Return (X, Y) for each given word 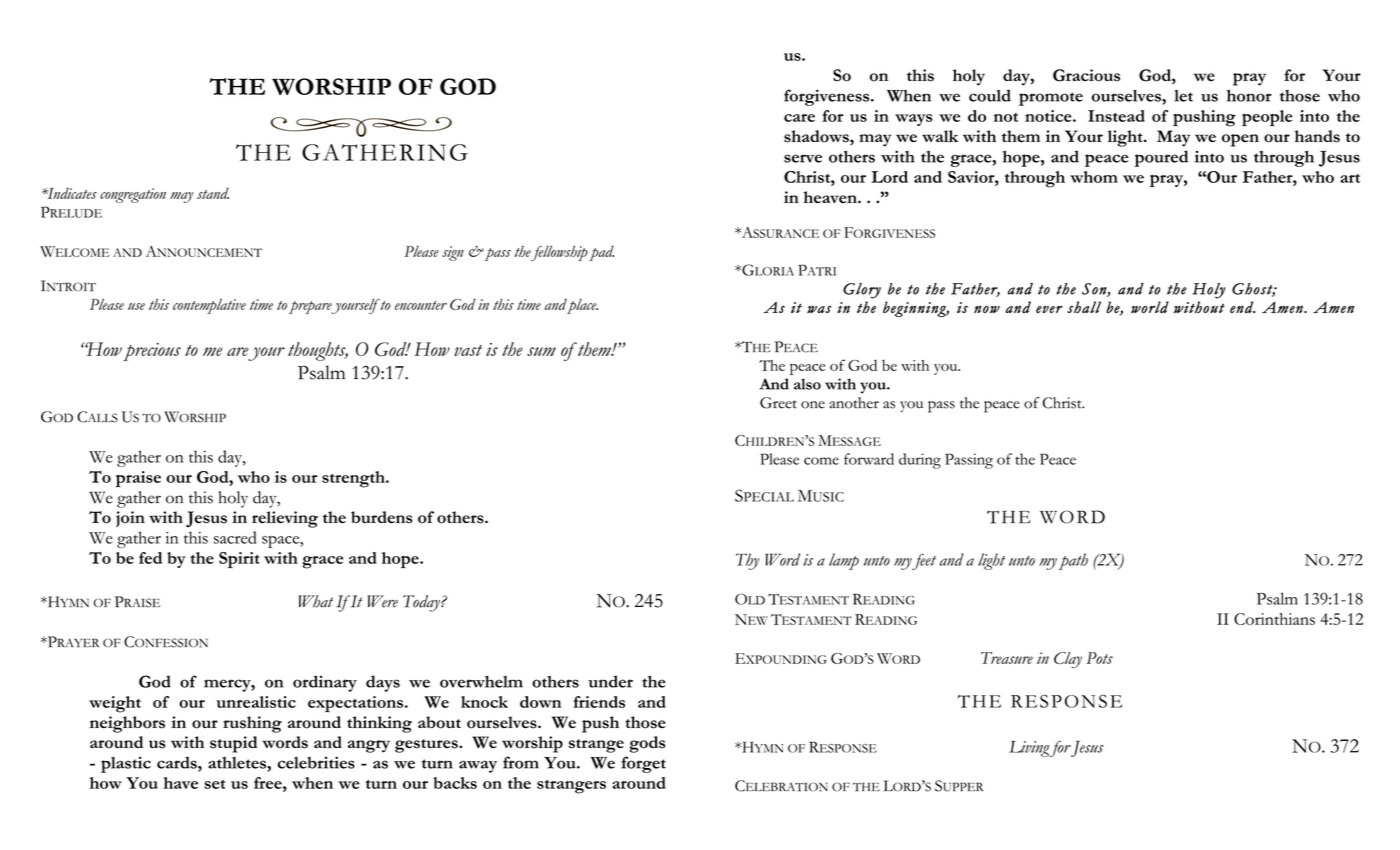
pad (601, 253)
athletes (238, 763)
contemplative (209, 306)
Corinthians (1274, 619)
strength (354, 479)
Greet (778, 403)
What (315, 601)
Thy (747, 561)
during (920, 461)
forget (643, 764)
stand (213, 193)
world (1150, 307)
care (799, 118)
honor (1249, 95)
